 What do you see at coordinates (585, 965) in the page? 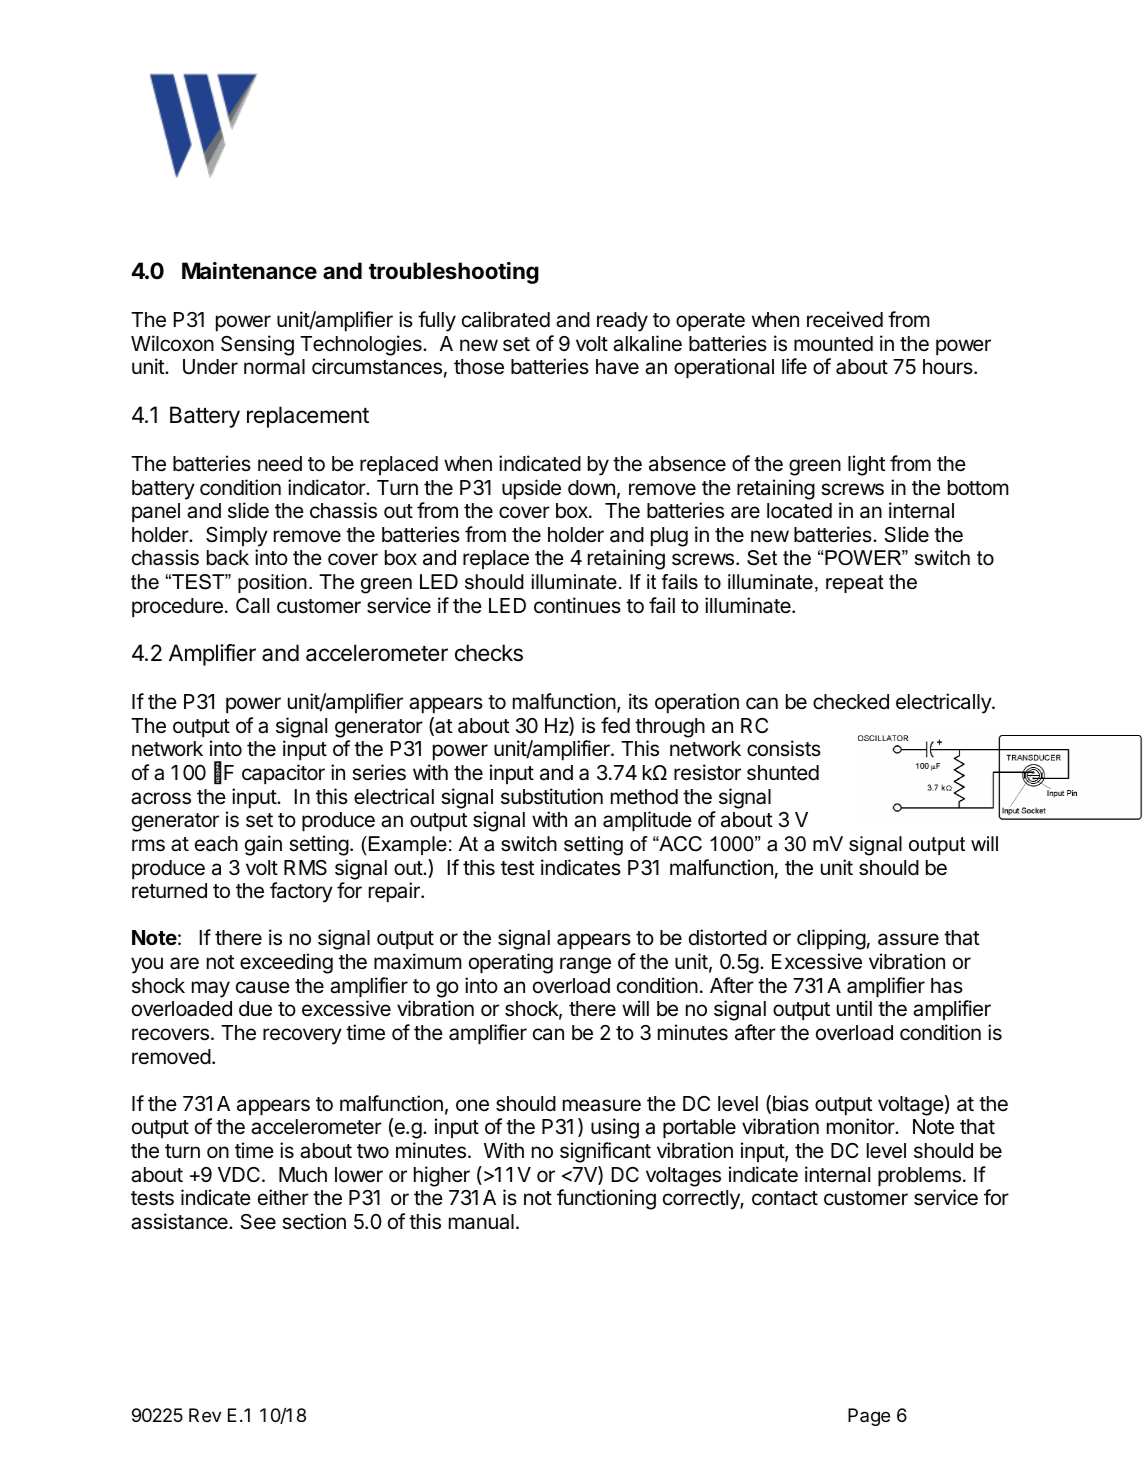
I see `range` at bounding box center [585, 965].
